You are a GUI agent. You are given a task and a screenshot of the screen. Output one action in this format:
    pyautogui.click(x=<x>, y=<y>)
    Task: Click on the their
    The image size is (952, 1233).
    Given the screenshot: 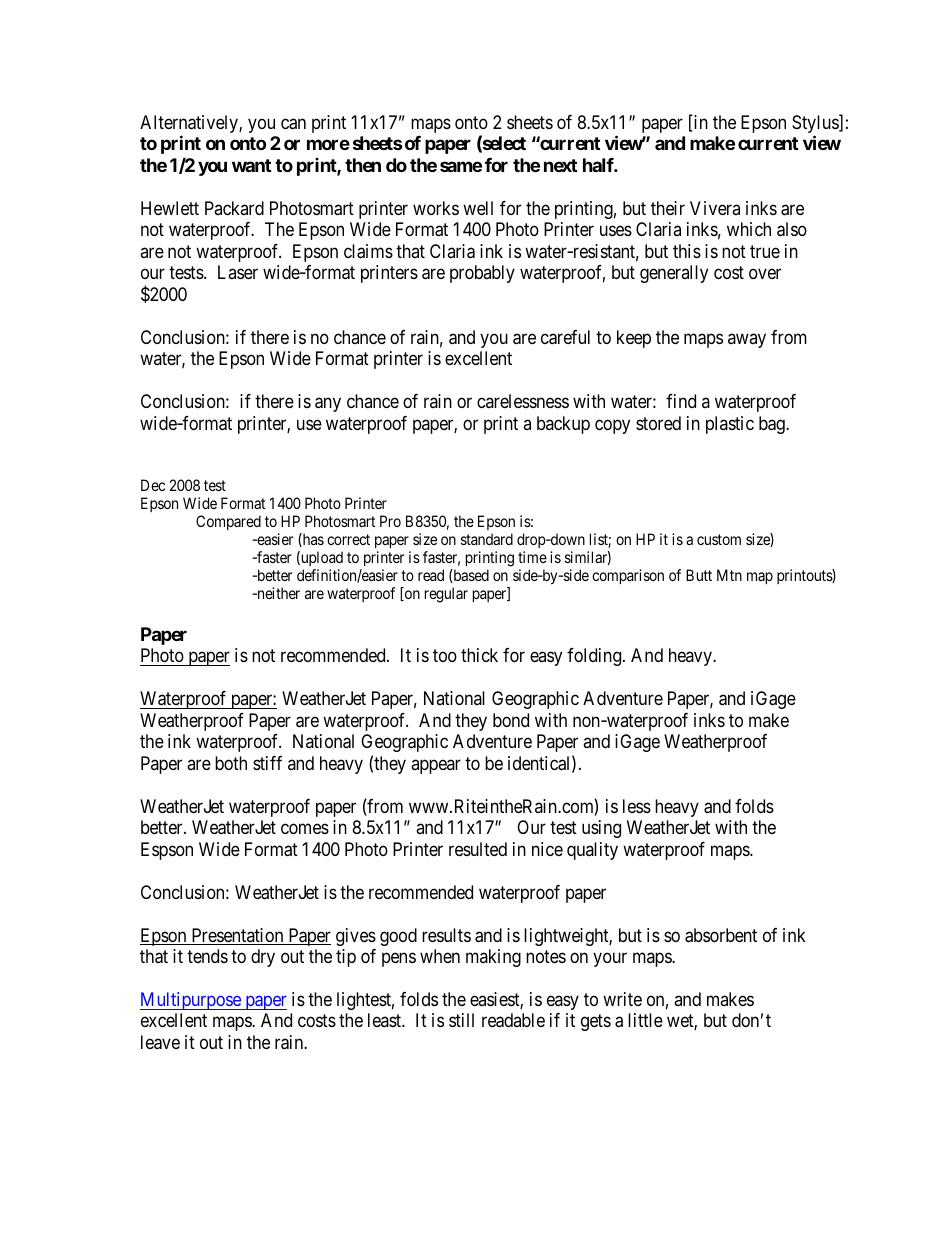 What is the action you would take?
    pyautogui.click(x=668, y=208)
